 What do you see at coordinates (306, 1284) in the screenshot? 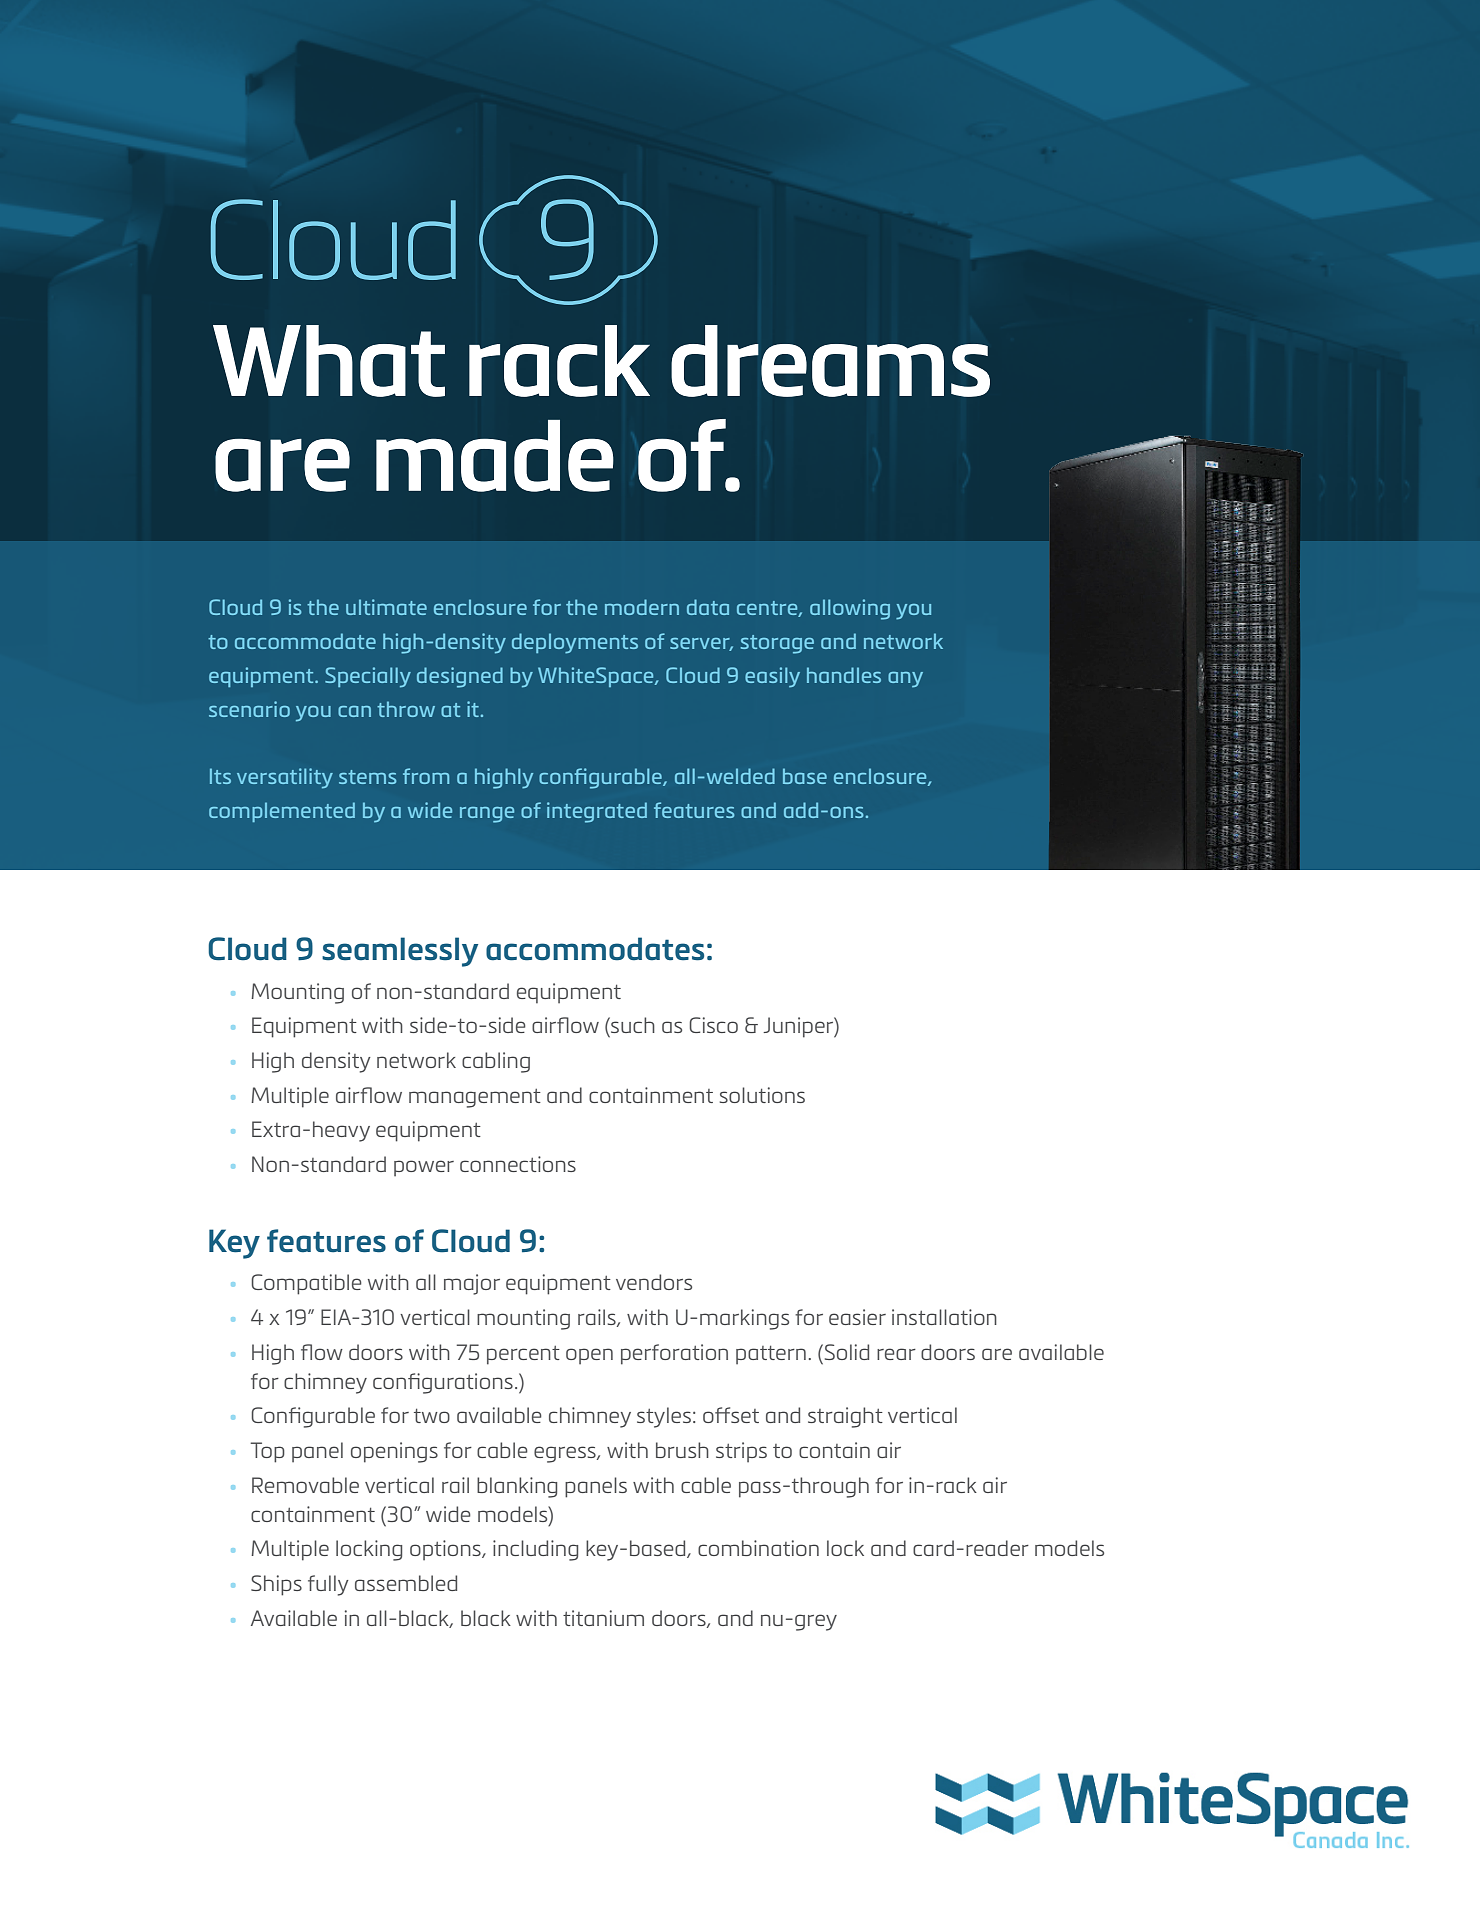
I see `Compatible` at bounding box center [306, 1284].
